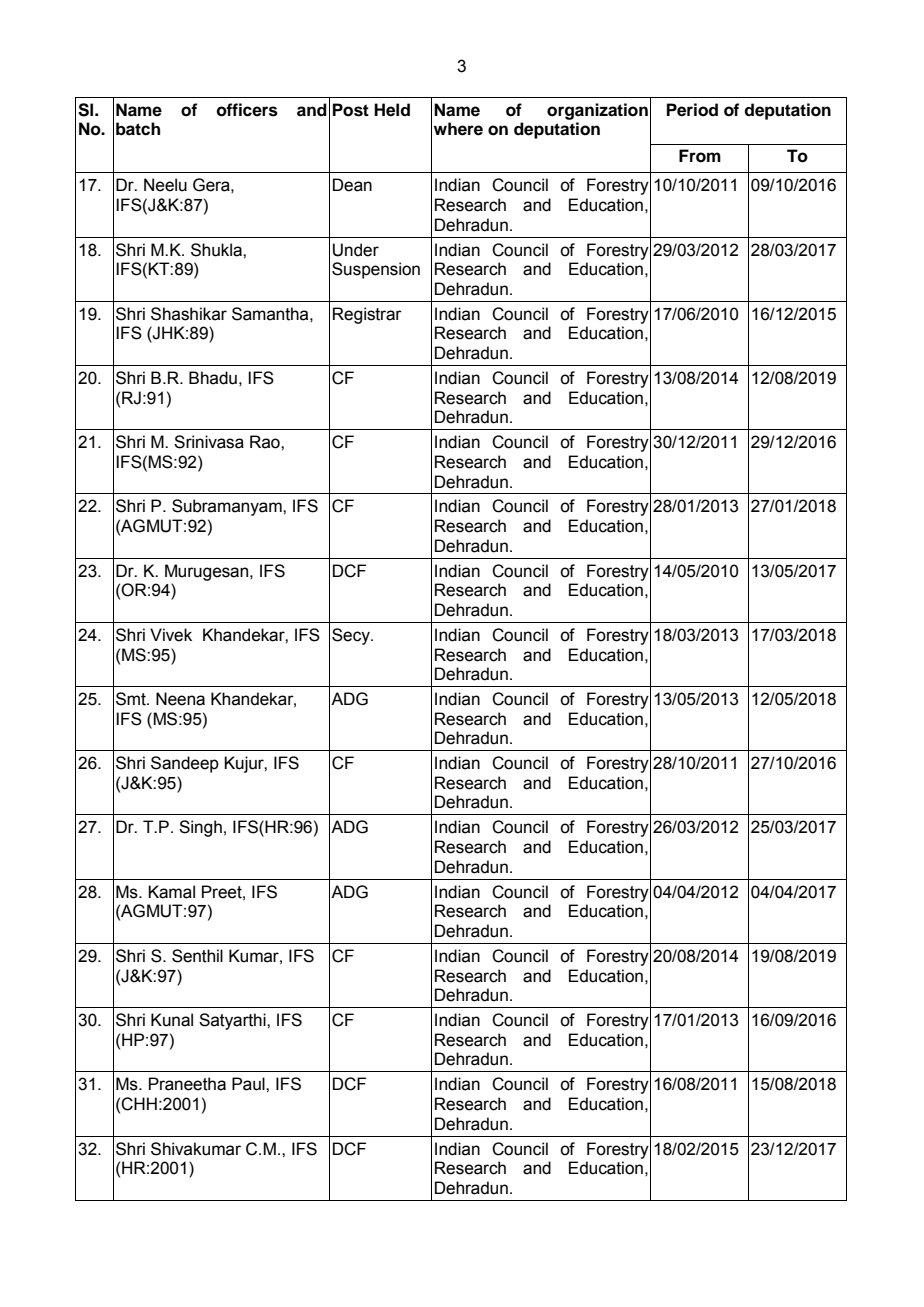 Image resolution: width=924 pixels, height=1307 pixels. Describe the element at coordinates (367, 315) in the document. I see `Registrar` at that location.
